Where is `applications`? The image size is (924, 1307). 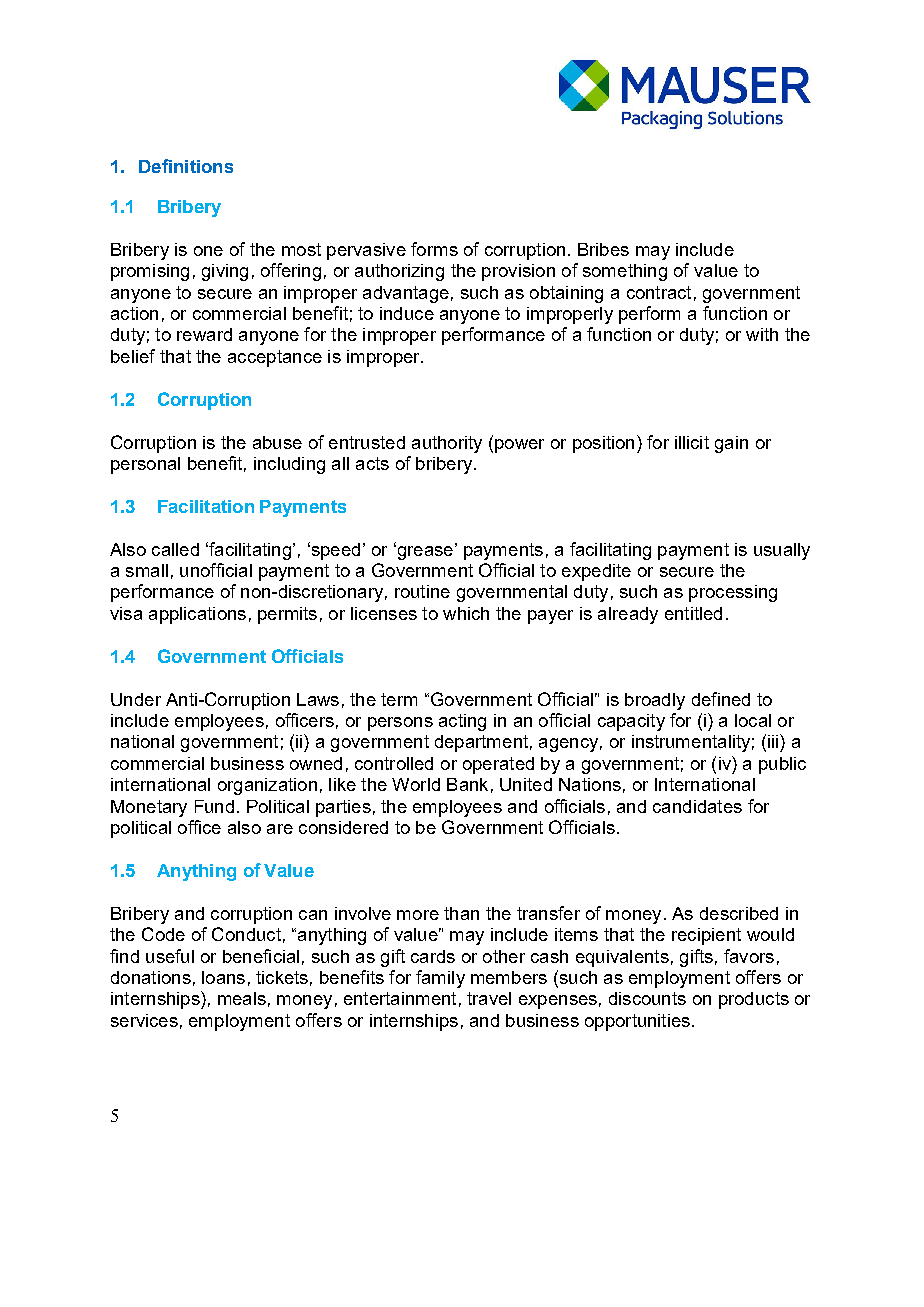 applications is located at coordinates (197, 615).
